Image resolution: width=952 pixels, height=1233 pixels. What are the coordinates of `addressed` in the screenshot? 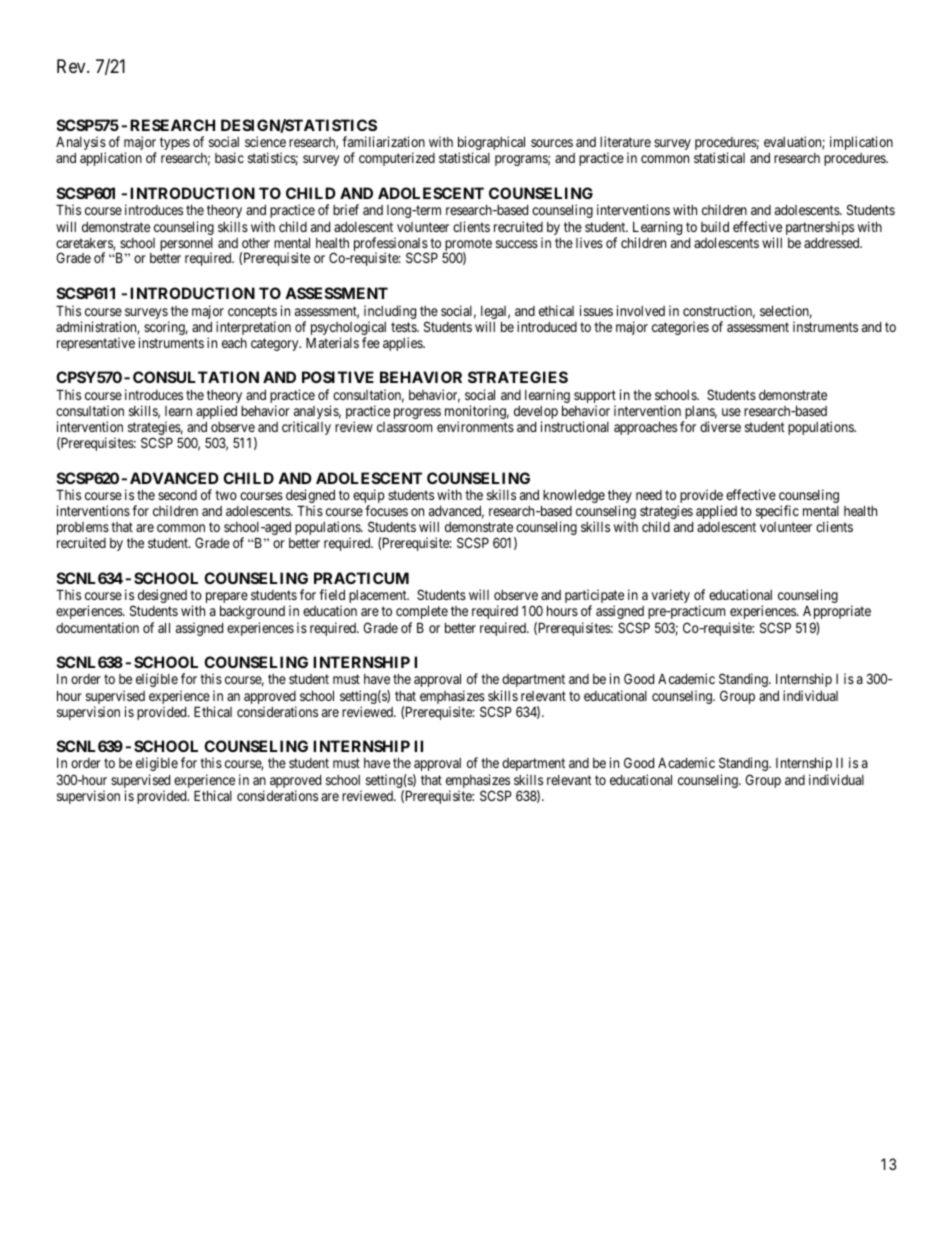 It's located at (833, 243).
